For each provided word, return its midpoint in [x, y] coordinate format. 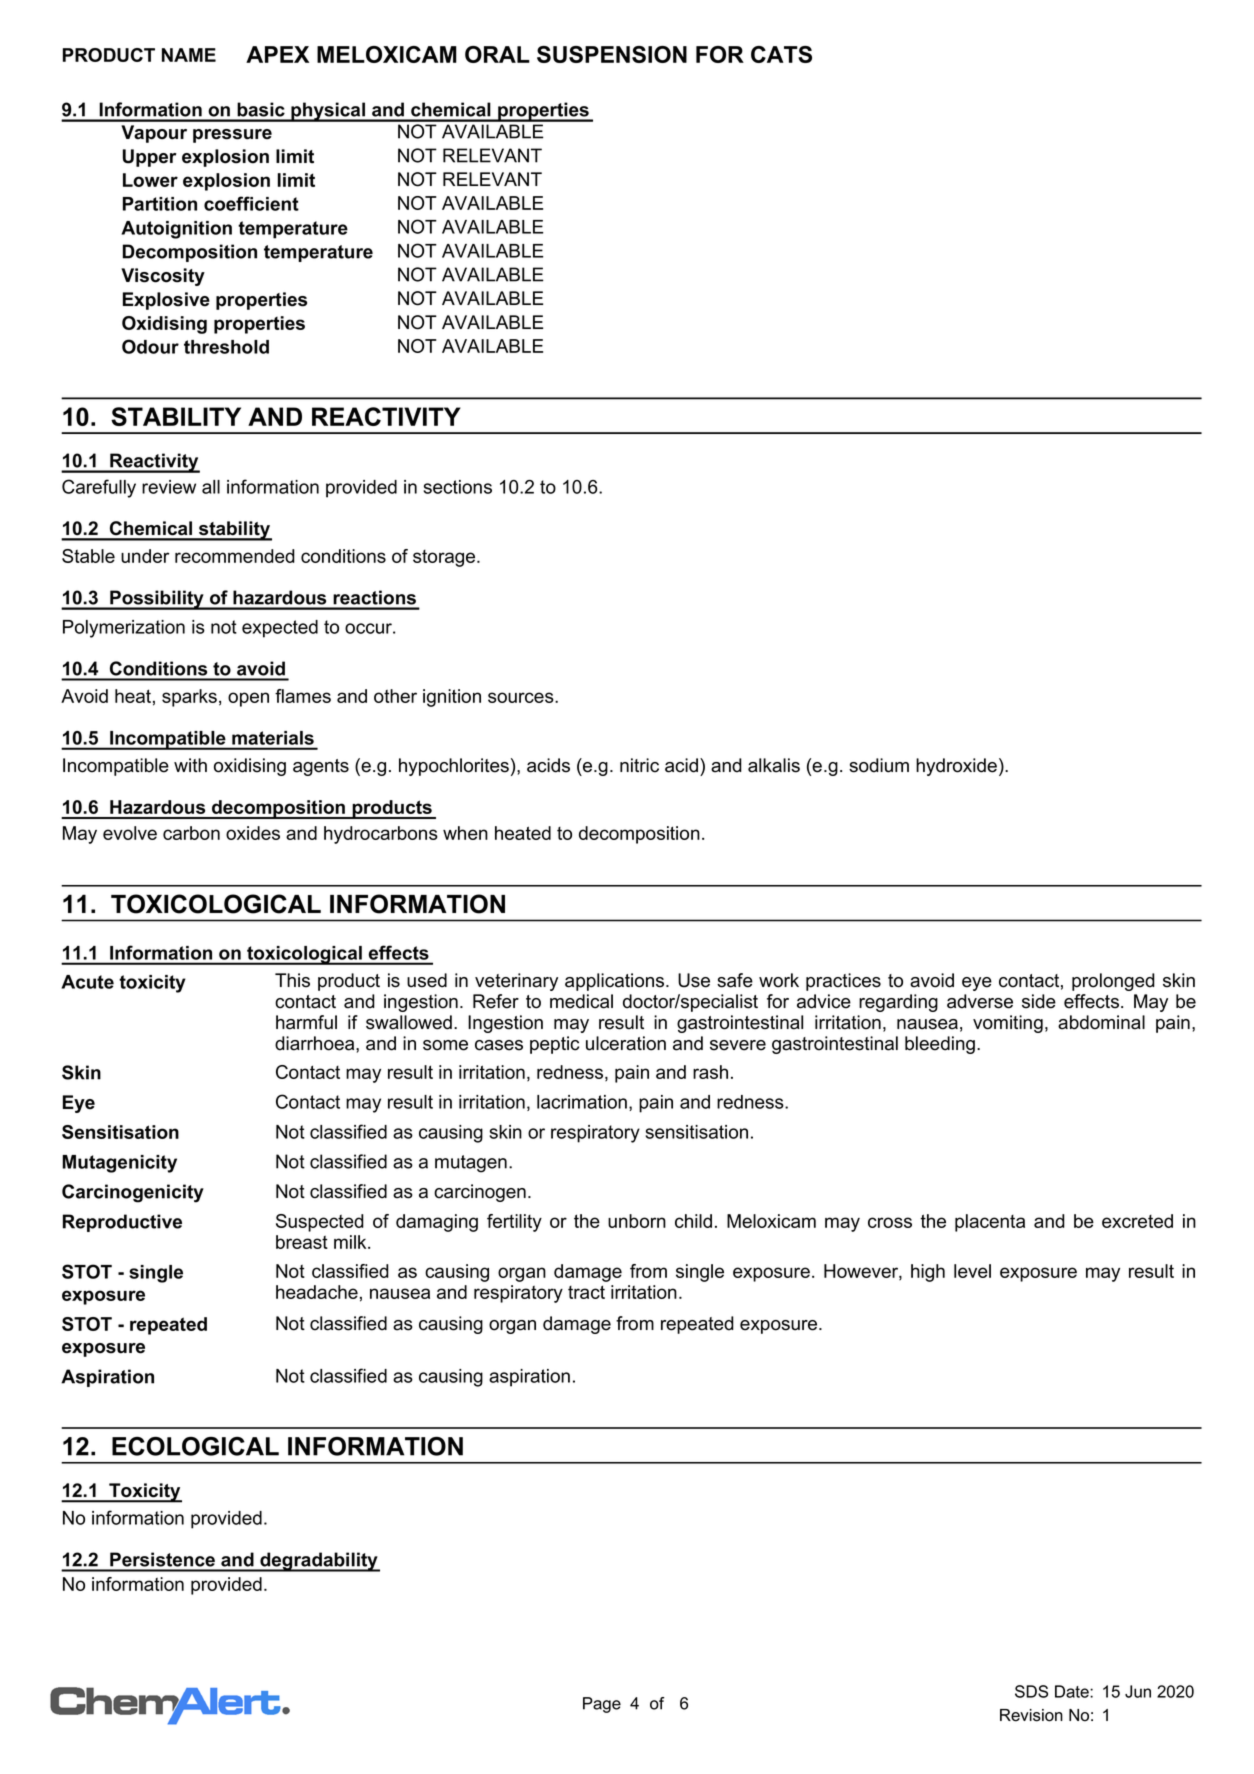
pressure [232, 136]
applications [616, 982]
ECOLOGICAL [195, 1446]
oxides [253, 833]
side [1039, 1001]
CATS [781, 54]
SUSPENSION [612, 54]
